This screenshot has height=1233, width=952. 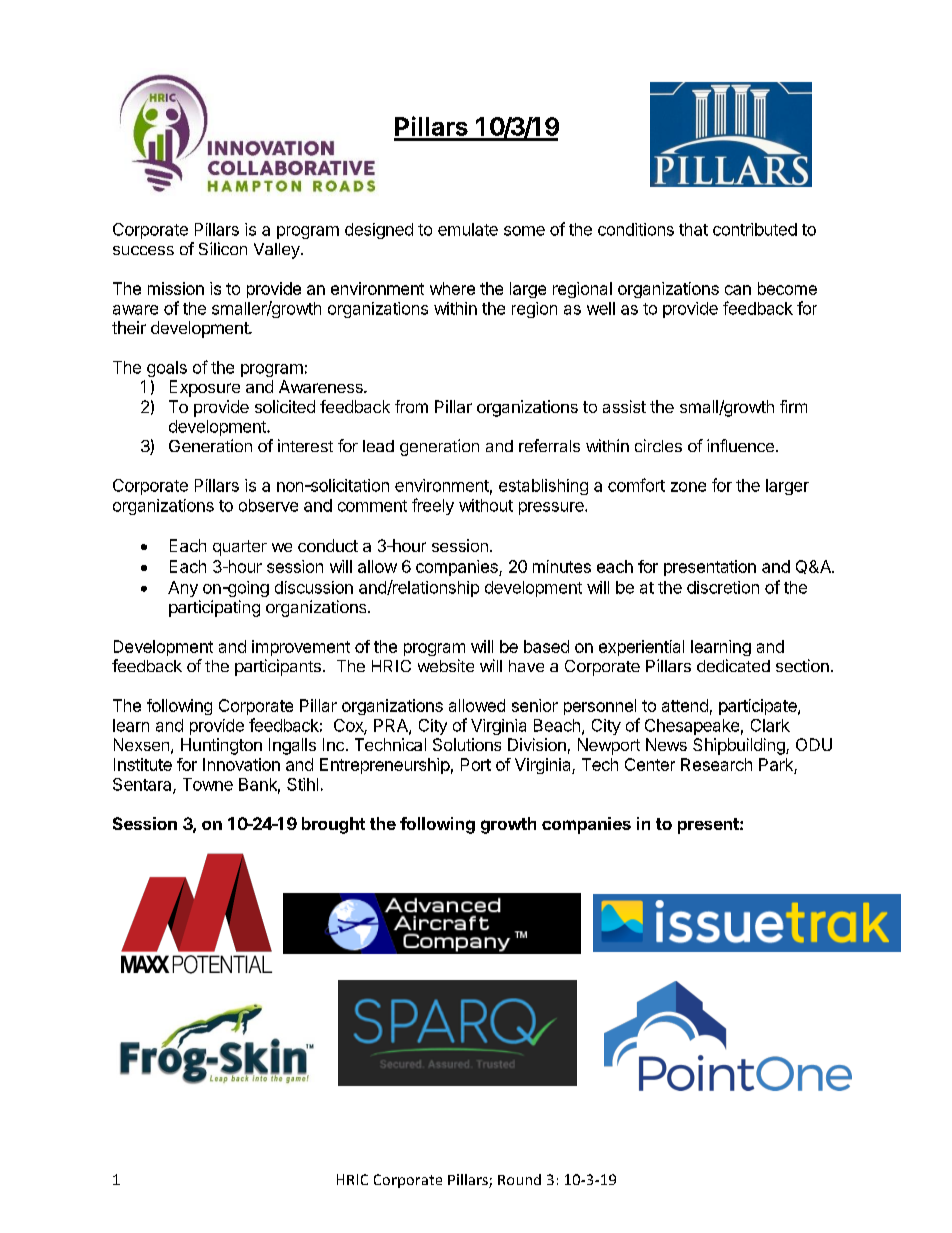 I want to click on Round, so click(x=519, y=1179).
